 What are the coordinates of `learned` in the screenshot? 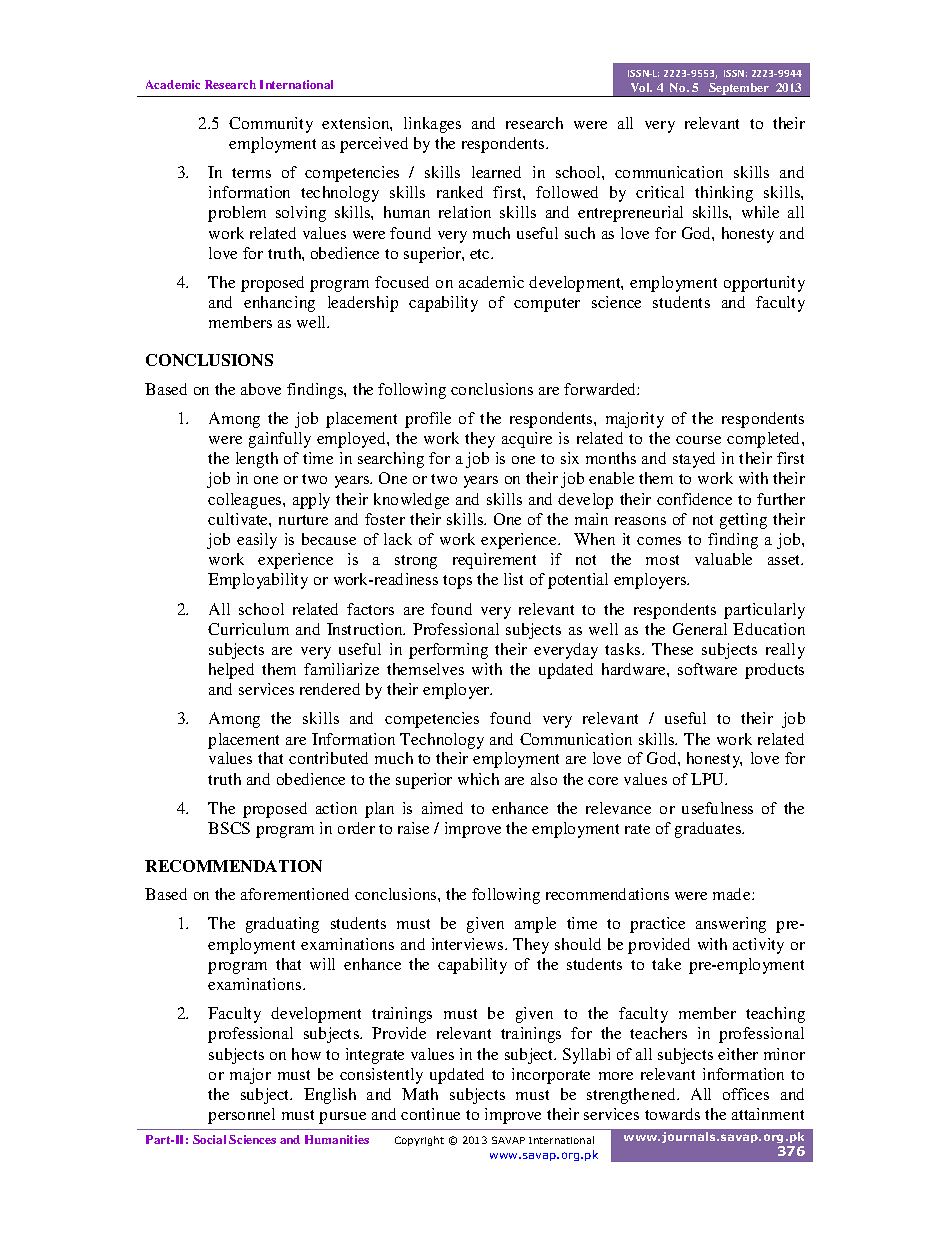 It's located at (496, 172).
